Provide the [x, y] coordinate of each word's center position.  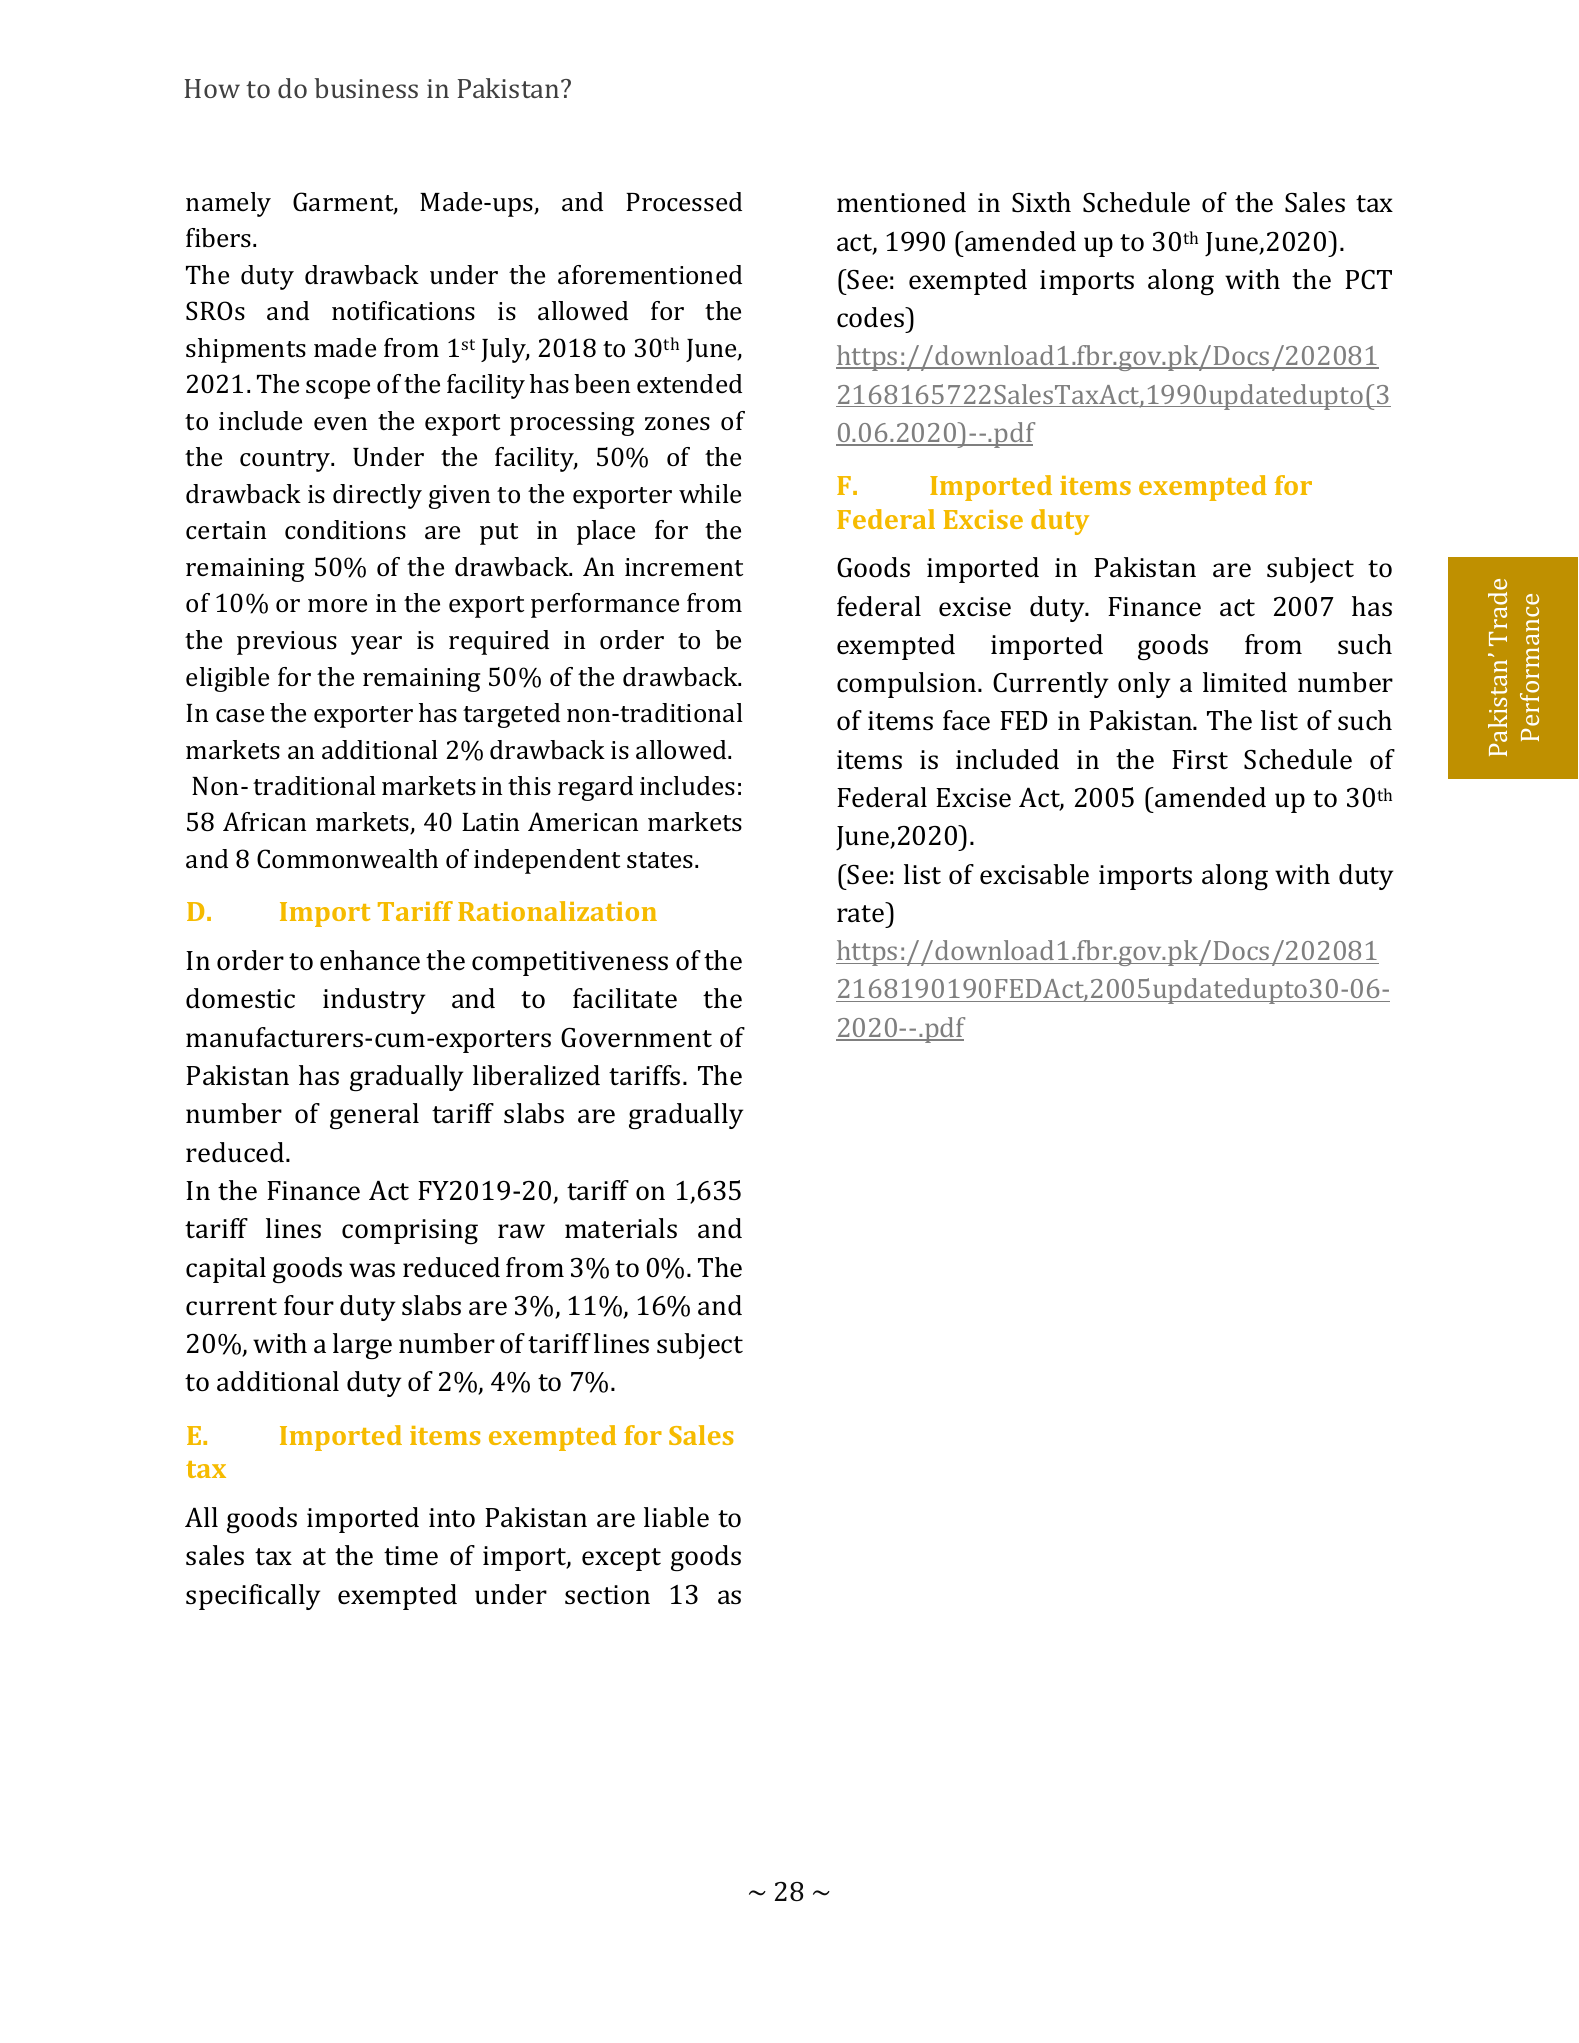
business [366, 88]
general [374, 1116]
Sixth [1041, 202]
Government [636, 1038]
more [337, 605]
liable [676, 1517]
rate [862, 913]
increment [684, 567]
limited [1245, 682]
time [411, 1556]
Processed [684, 202]
